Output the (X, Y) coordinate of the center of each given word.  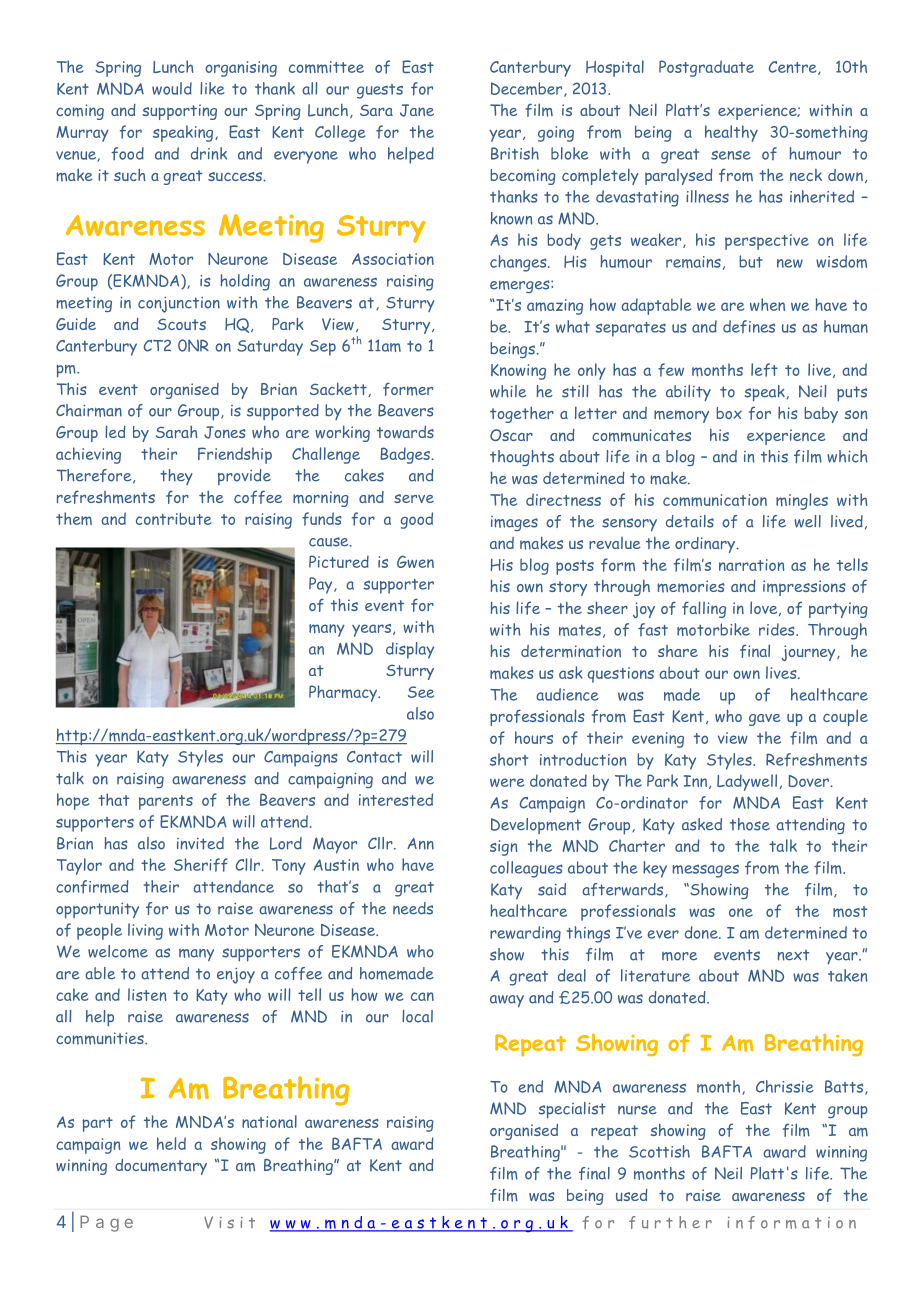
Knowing (518, 372)
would (172, 88)
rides (778, 629)
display (410, 650)
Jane (417, 110)
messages (705, 871)
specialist (572, 1110)
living (145, 931)
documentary (161, 1167)
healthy (731, 133)
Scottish (659, 1151)
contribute (173, 518)
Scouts (181, 324)
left (764, 370)
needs (413, 908)
